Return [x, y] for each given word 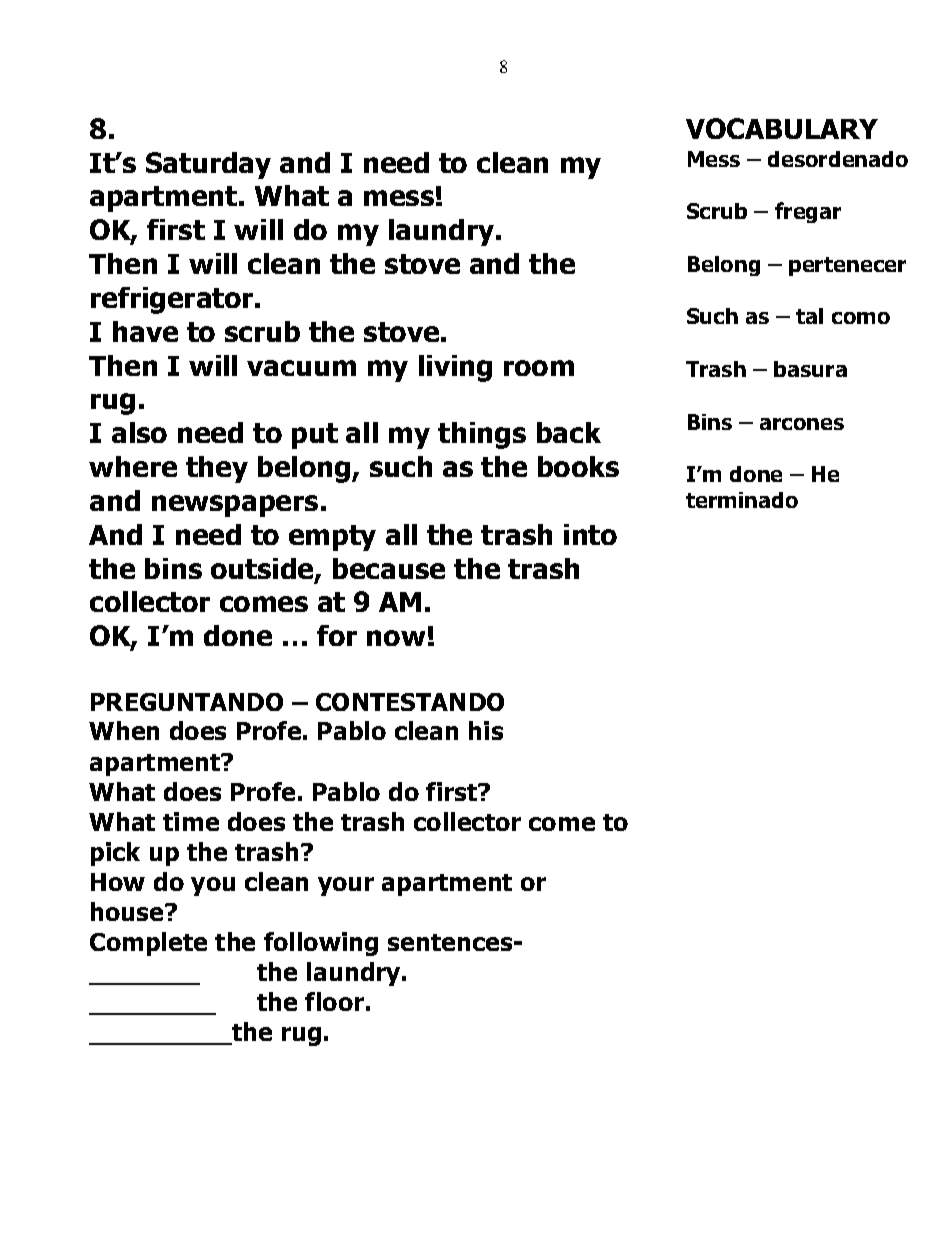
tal [809, 316]
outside [263, 570]
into [590, 534]
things [482, 435]
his [486, 730]
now [396, 638]
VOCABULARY [782, 128]
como [861, 318]
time [191, 821]
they [217, 469]
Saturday [208, 165]
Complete [148, 944]
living [455, 368]
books [578, 466]
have [145, 331]
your [346, 886]
